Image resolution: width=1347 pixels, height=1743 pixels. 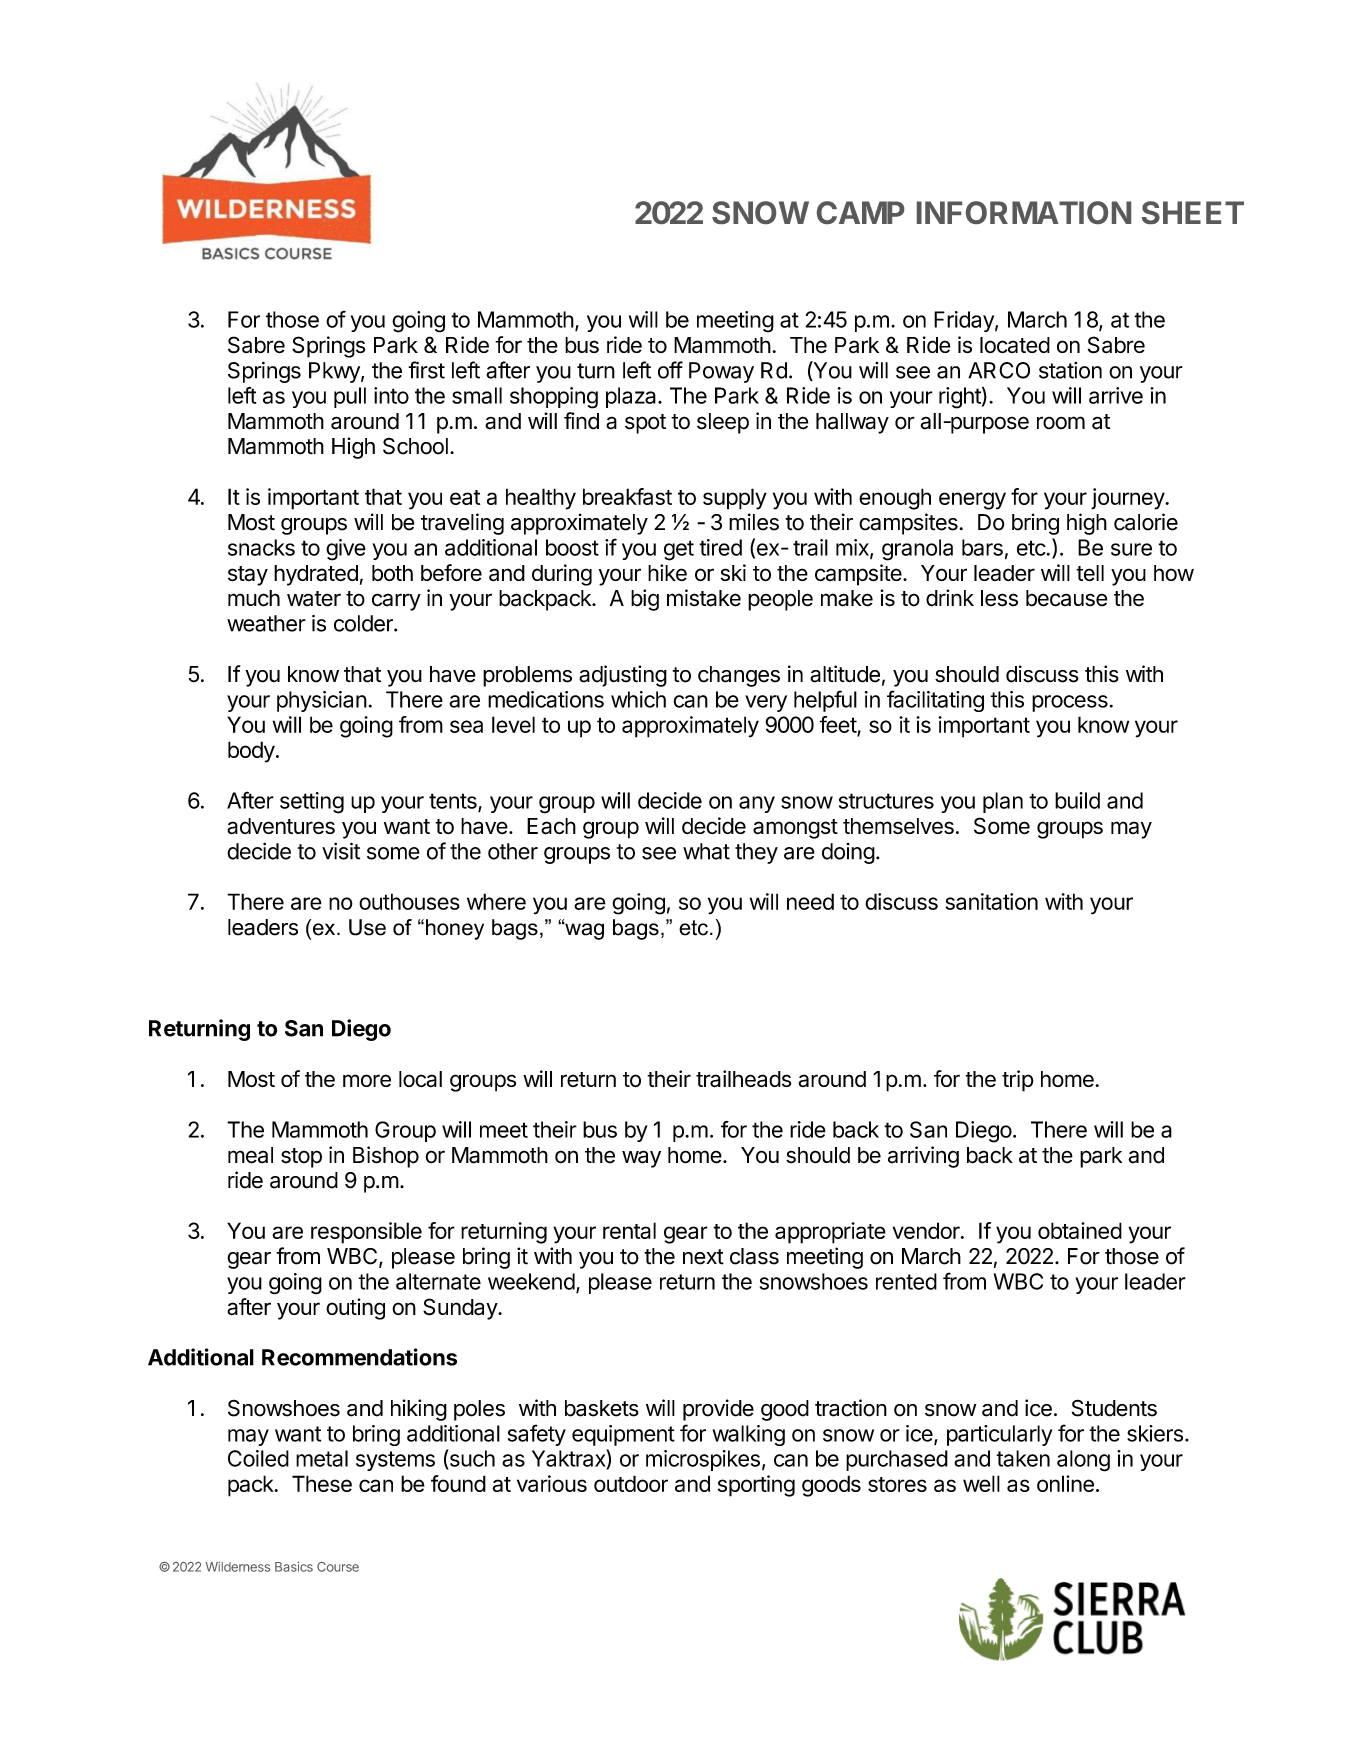 What do you see at coordinates (1065, 1483) in the document?
I see `online` at bounding box center [1065, 1483].
